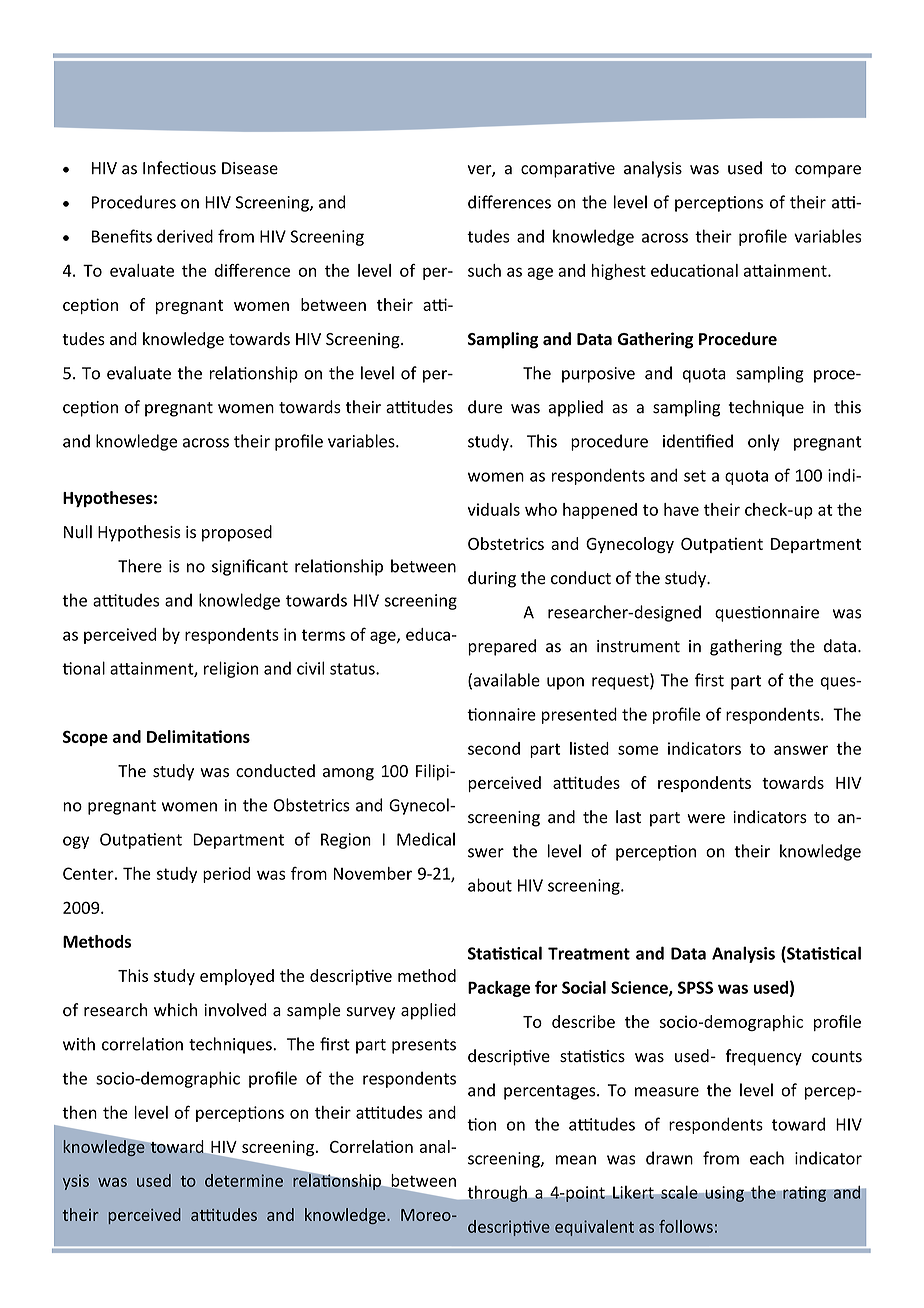 The width and height of the document is (924, 1308). Describe the element at coordinates (179, 168) in the document. I see `Infectious` at that location.
